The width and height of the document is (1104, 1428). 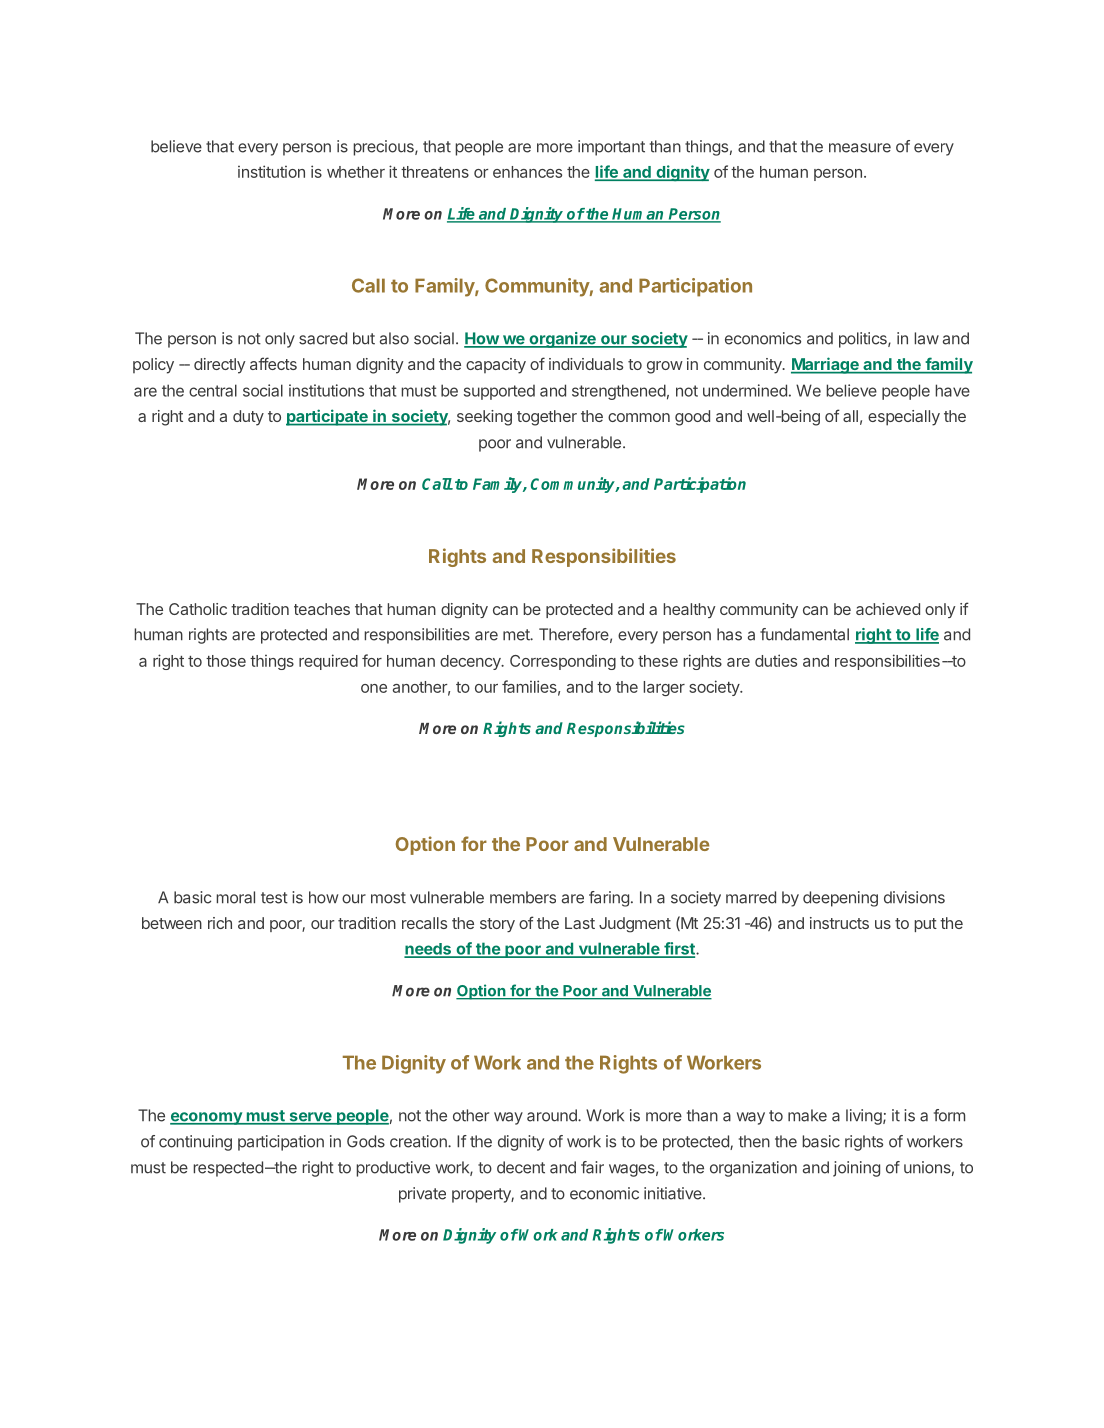 I want to click on decent, so click(x=521, y=1167).
